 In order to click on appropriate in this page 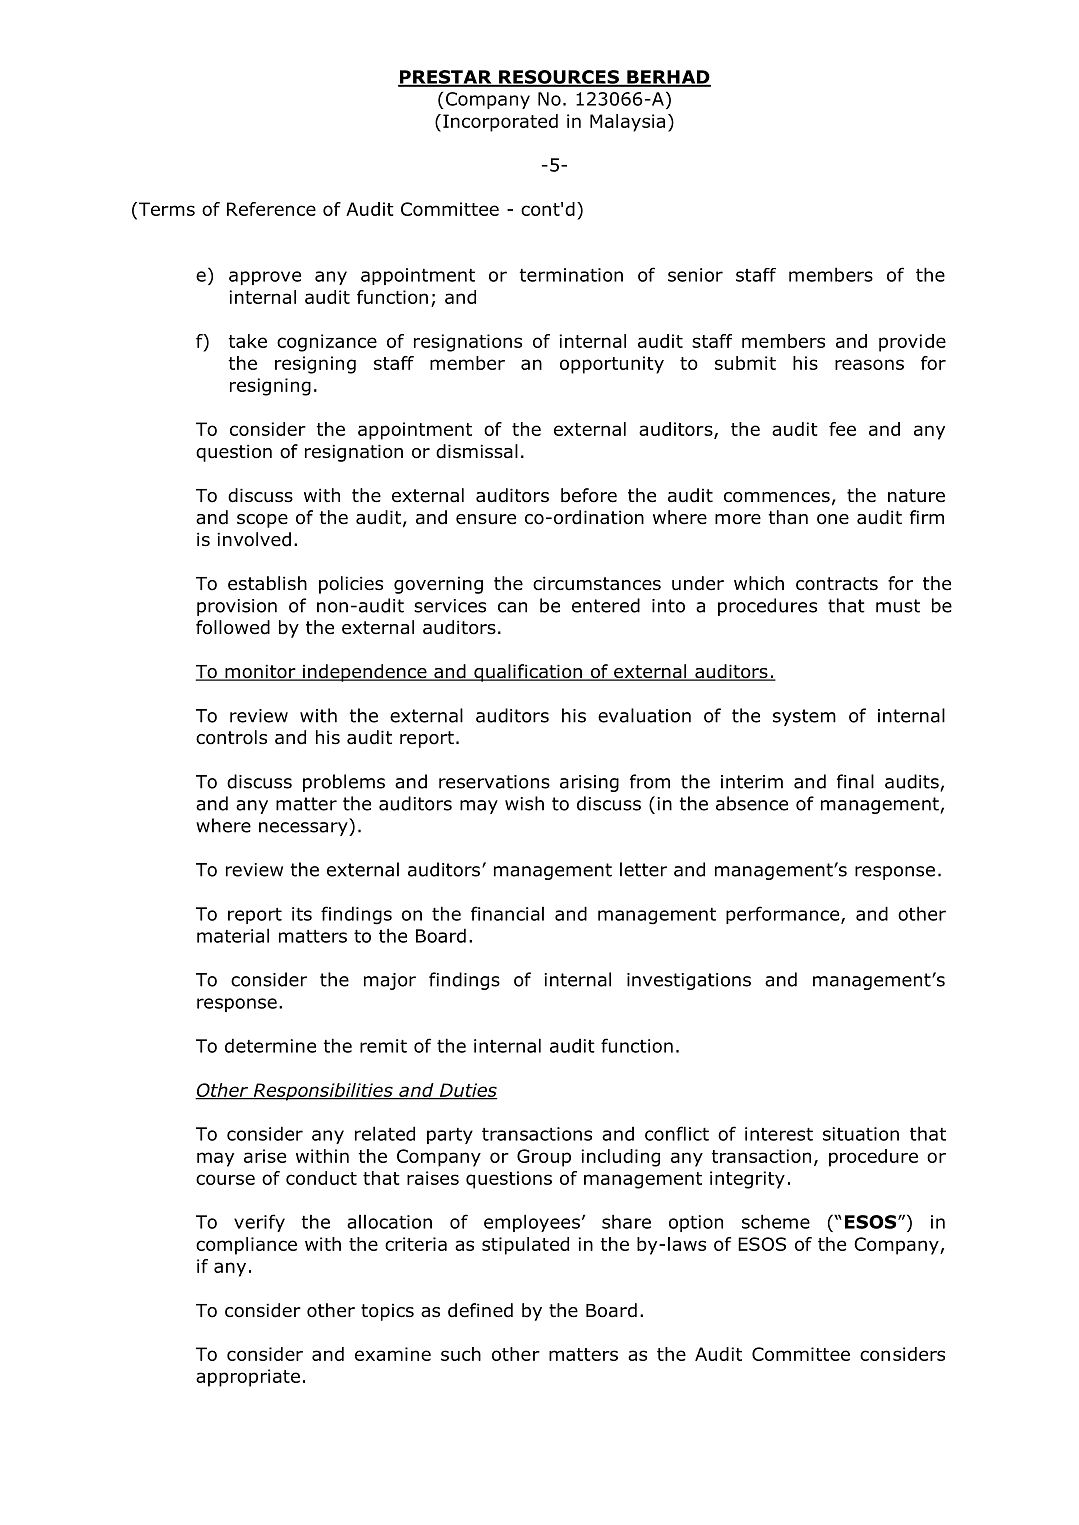, I will do `click(248, 1378)`.
